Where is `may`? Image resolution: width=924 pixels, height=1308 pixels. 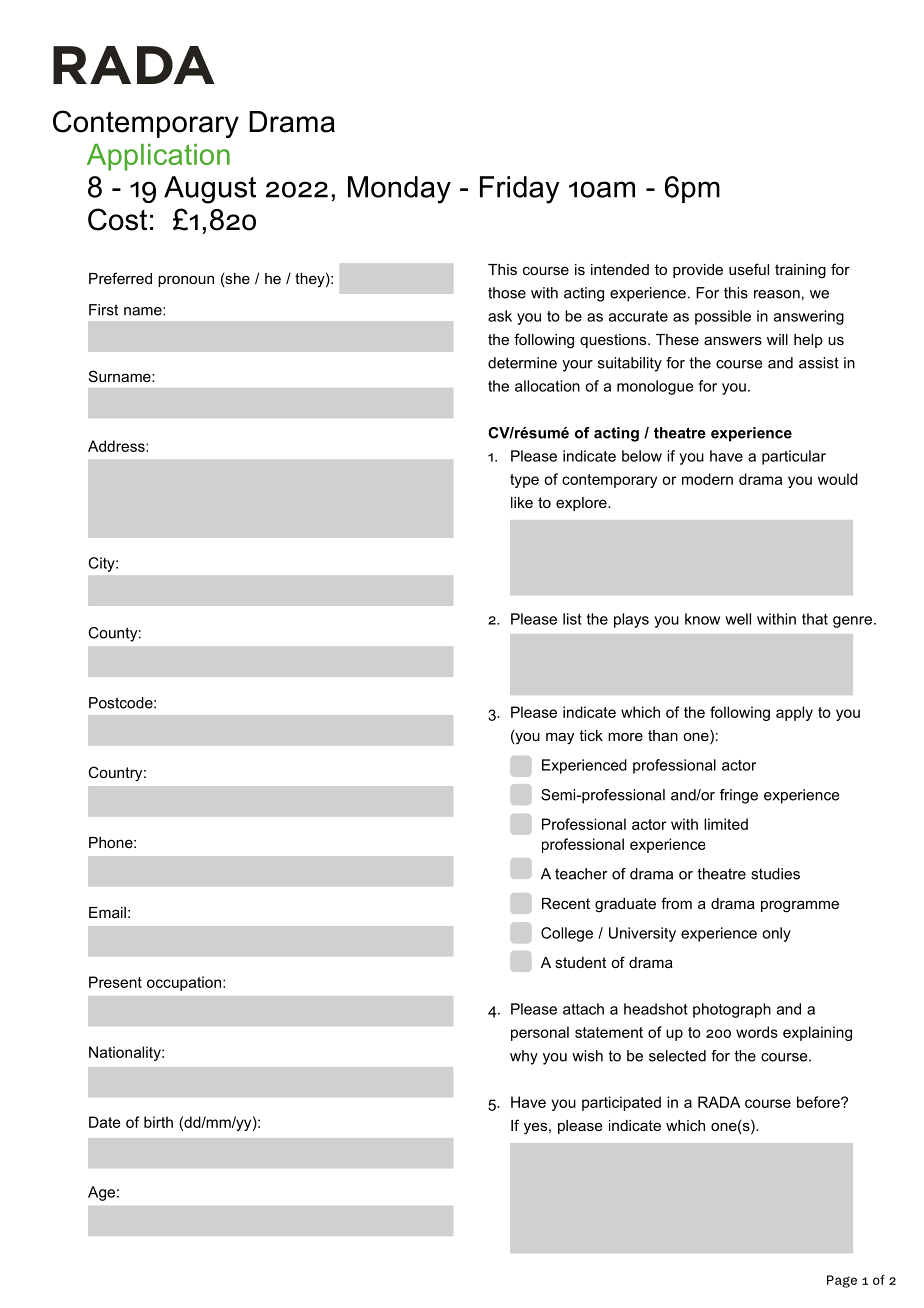 may is located at coordinates (560, 738).
